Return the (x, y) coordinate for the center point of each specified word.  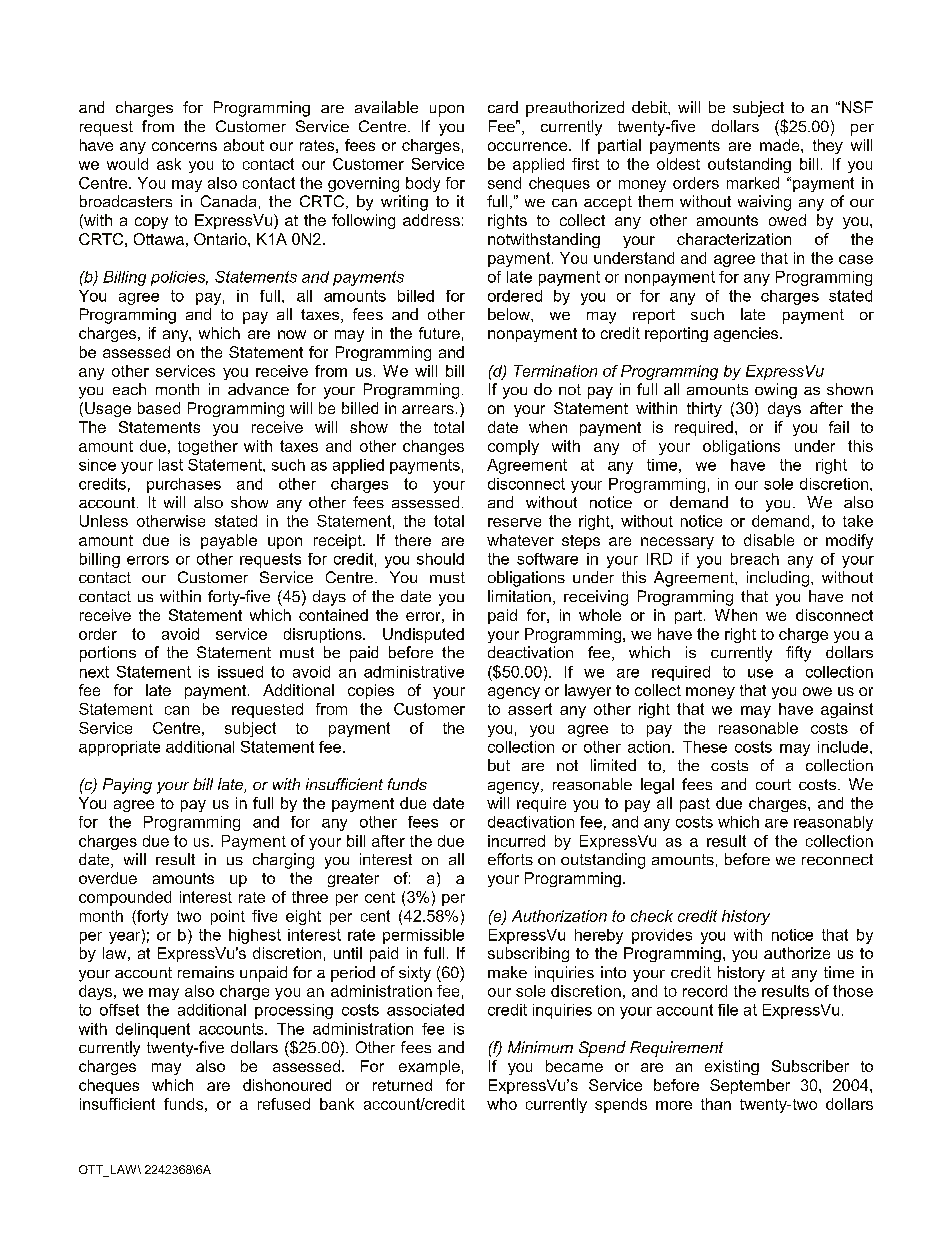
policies (179, 278)
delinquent (153, 1030)
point (228, 917)
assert (530, 709)
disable (769, 540)
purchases (184, 485)
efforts (510, 859)
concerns (184, 146)
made (781, 145)
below (510, 314)
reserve (514, 522)
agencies (747, 334)
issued (240, 672)
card (503, 107)
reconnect (837, 859)
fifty (798, 654)
